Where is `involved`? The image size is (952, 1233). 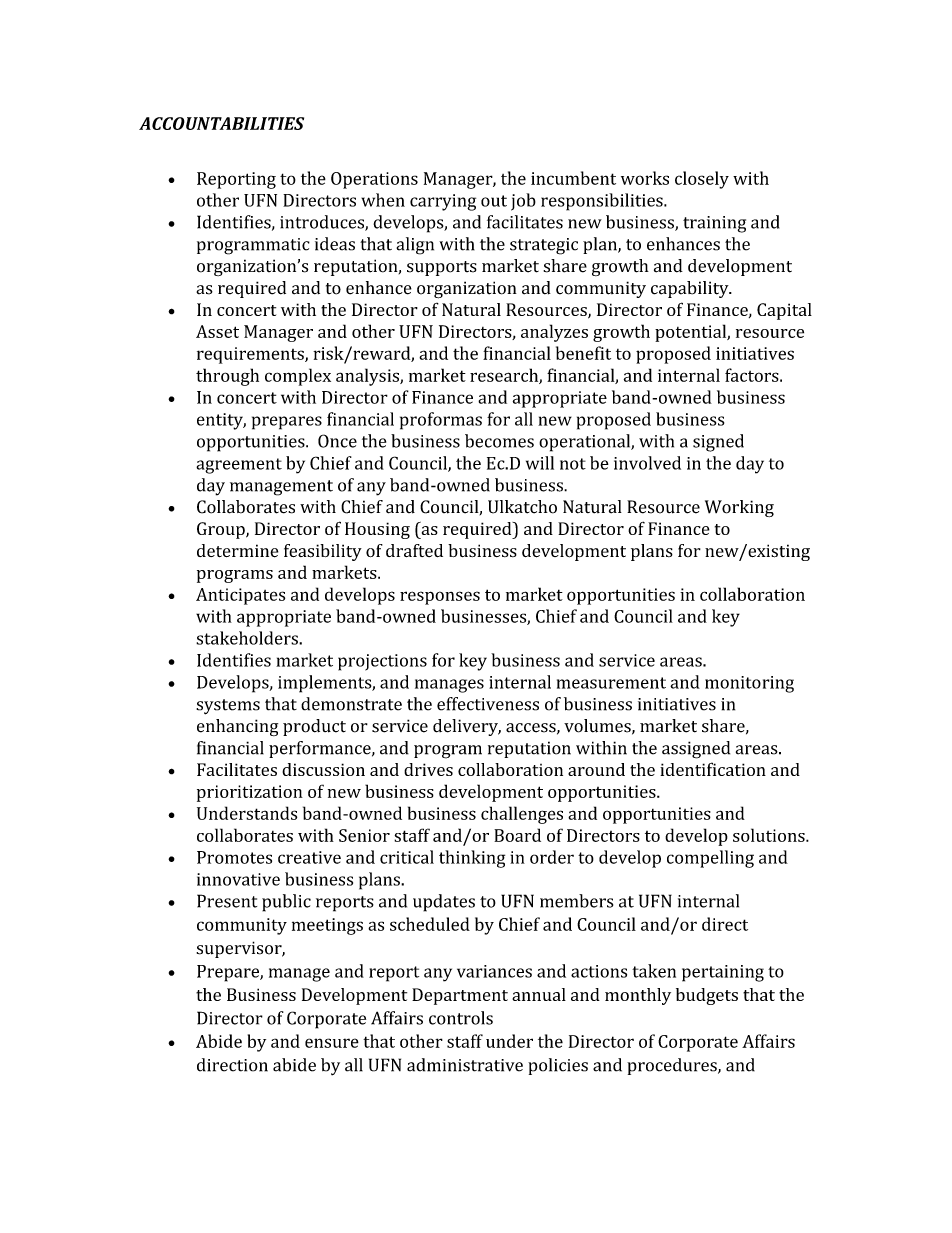 involved is located at coordinates (647, 463).
